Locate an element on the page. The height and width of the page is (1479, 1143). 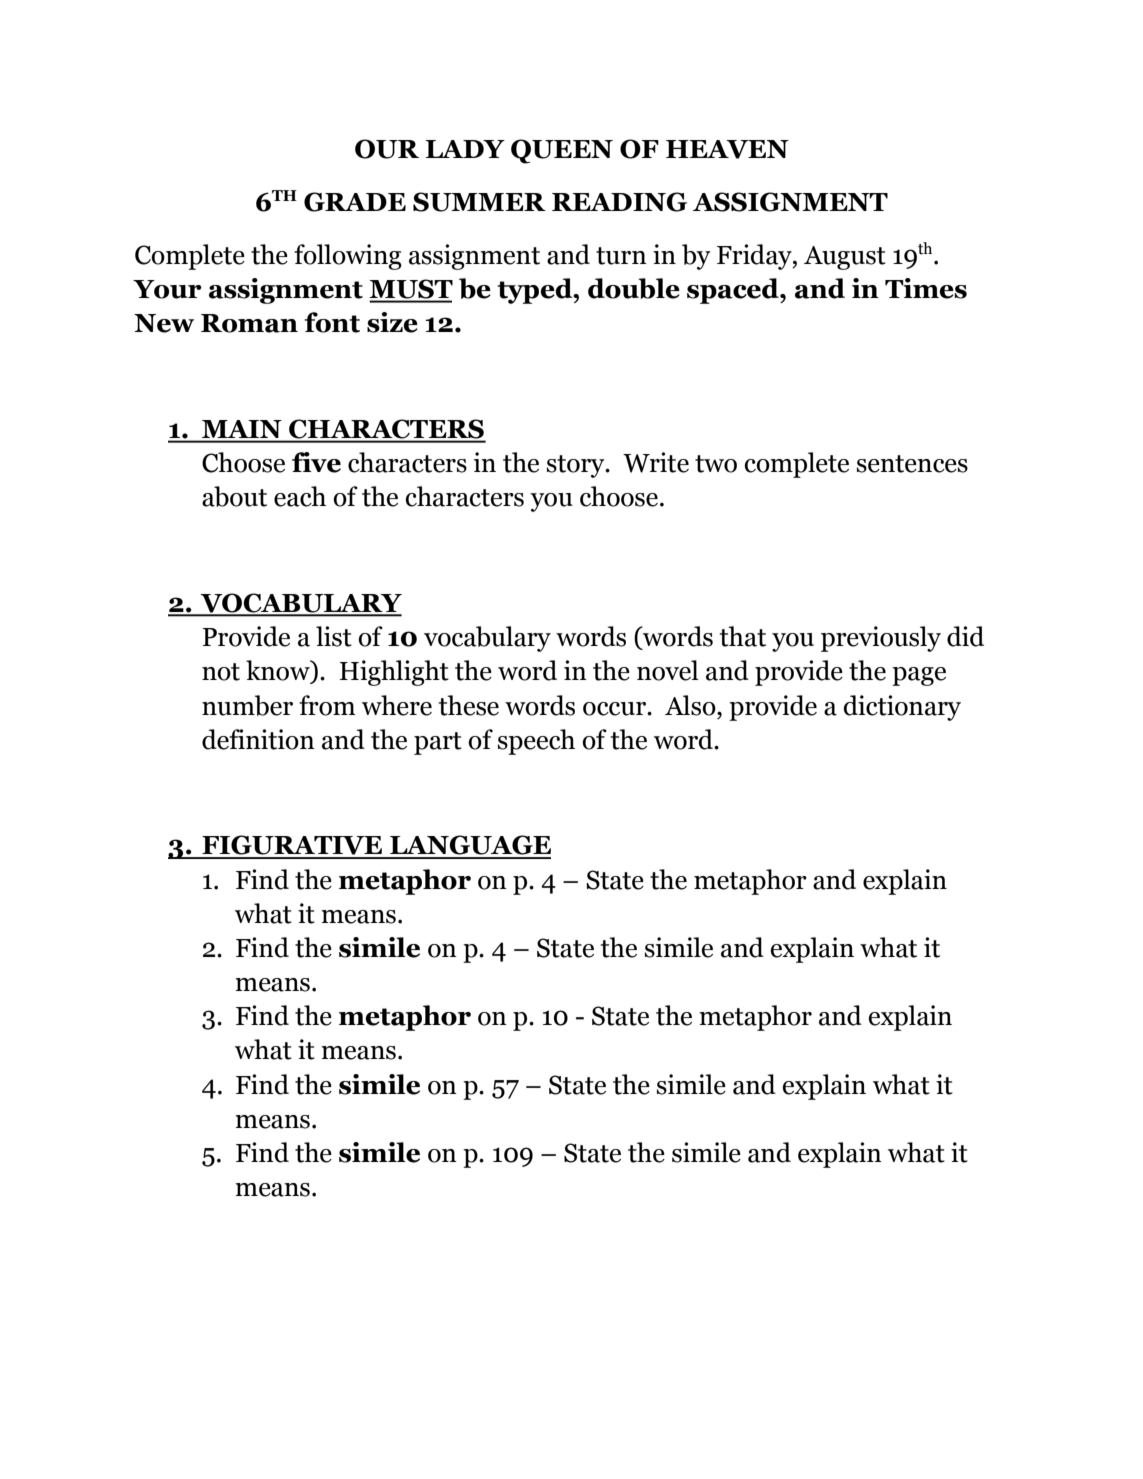
definition is located at coordinates (258, 739).
